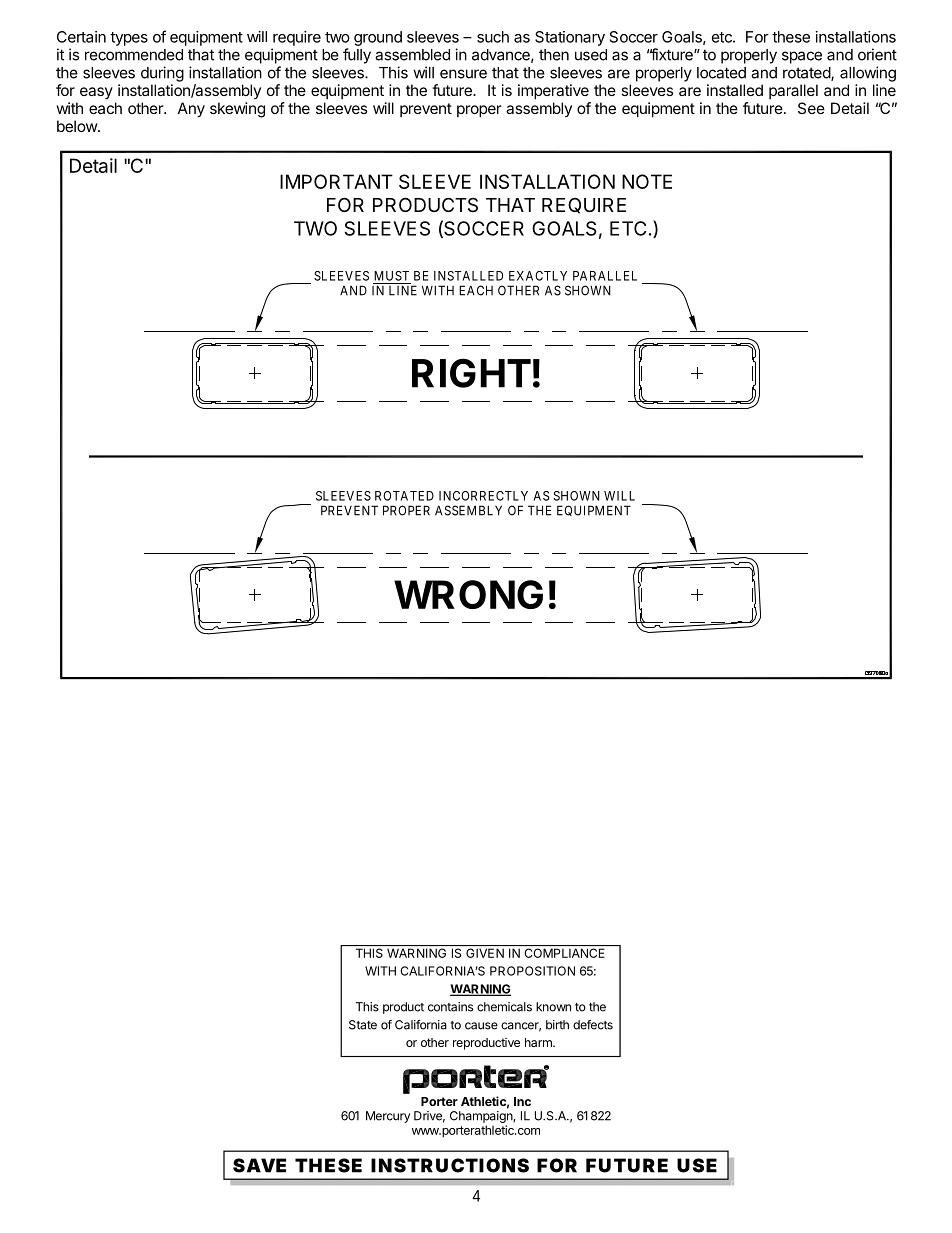 The image size is (952, 1233). Describe the element at coordinates (564, 953) in the page. I see `COMPLIANCE` at that location.
